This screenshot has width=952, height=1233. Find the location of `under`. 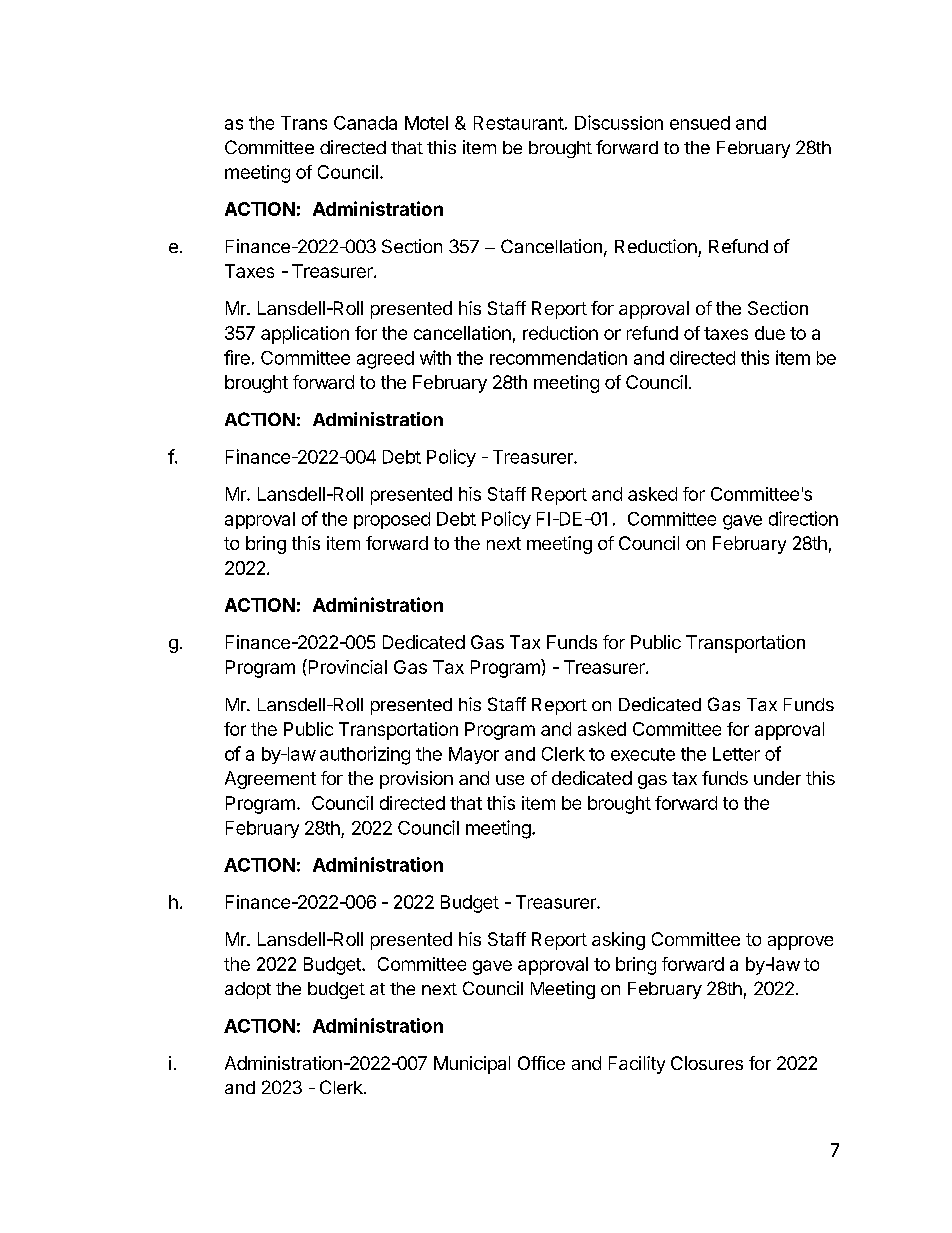

under is located at coordinates (777, 778).
